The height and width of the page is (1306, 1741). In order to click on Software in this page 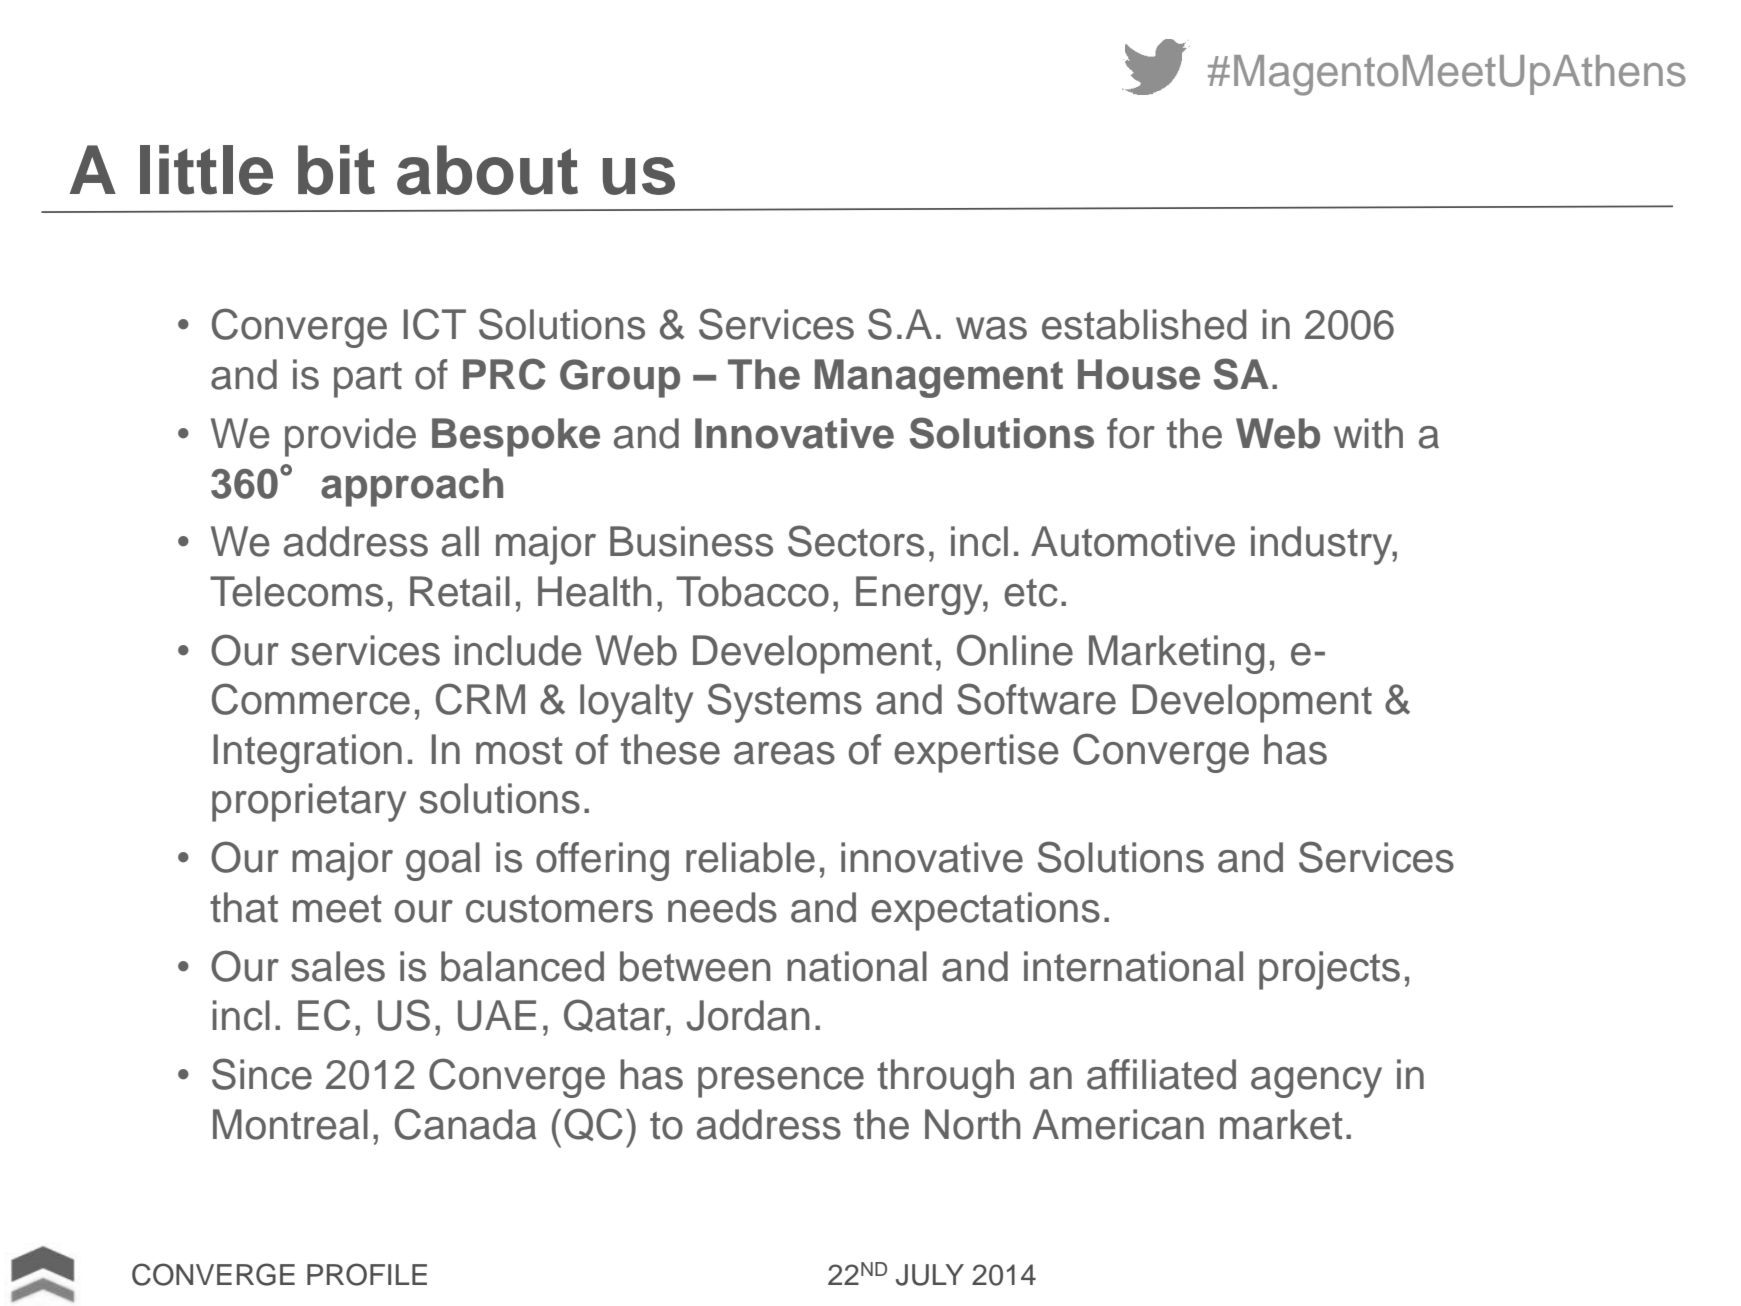, I will do `click(1036, 699)`.
